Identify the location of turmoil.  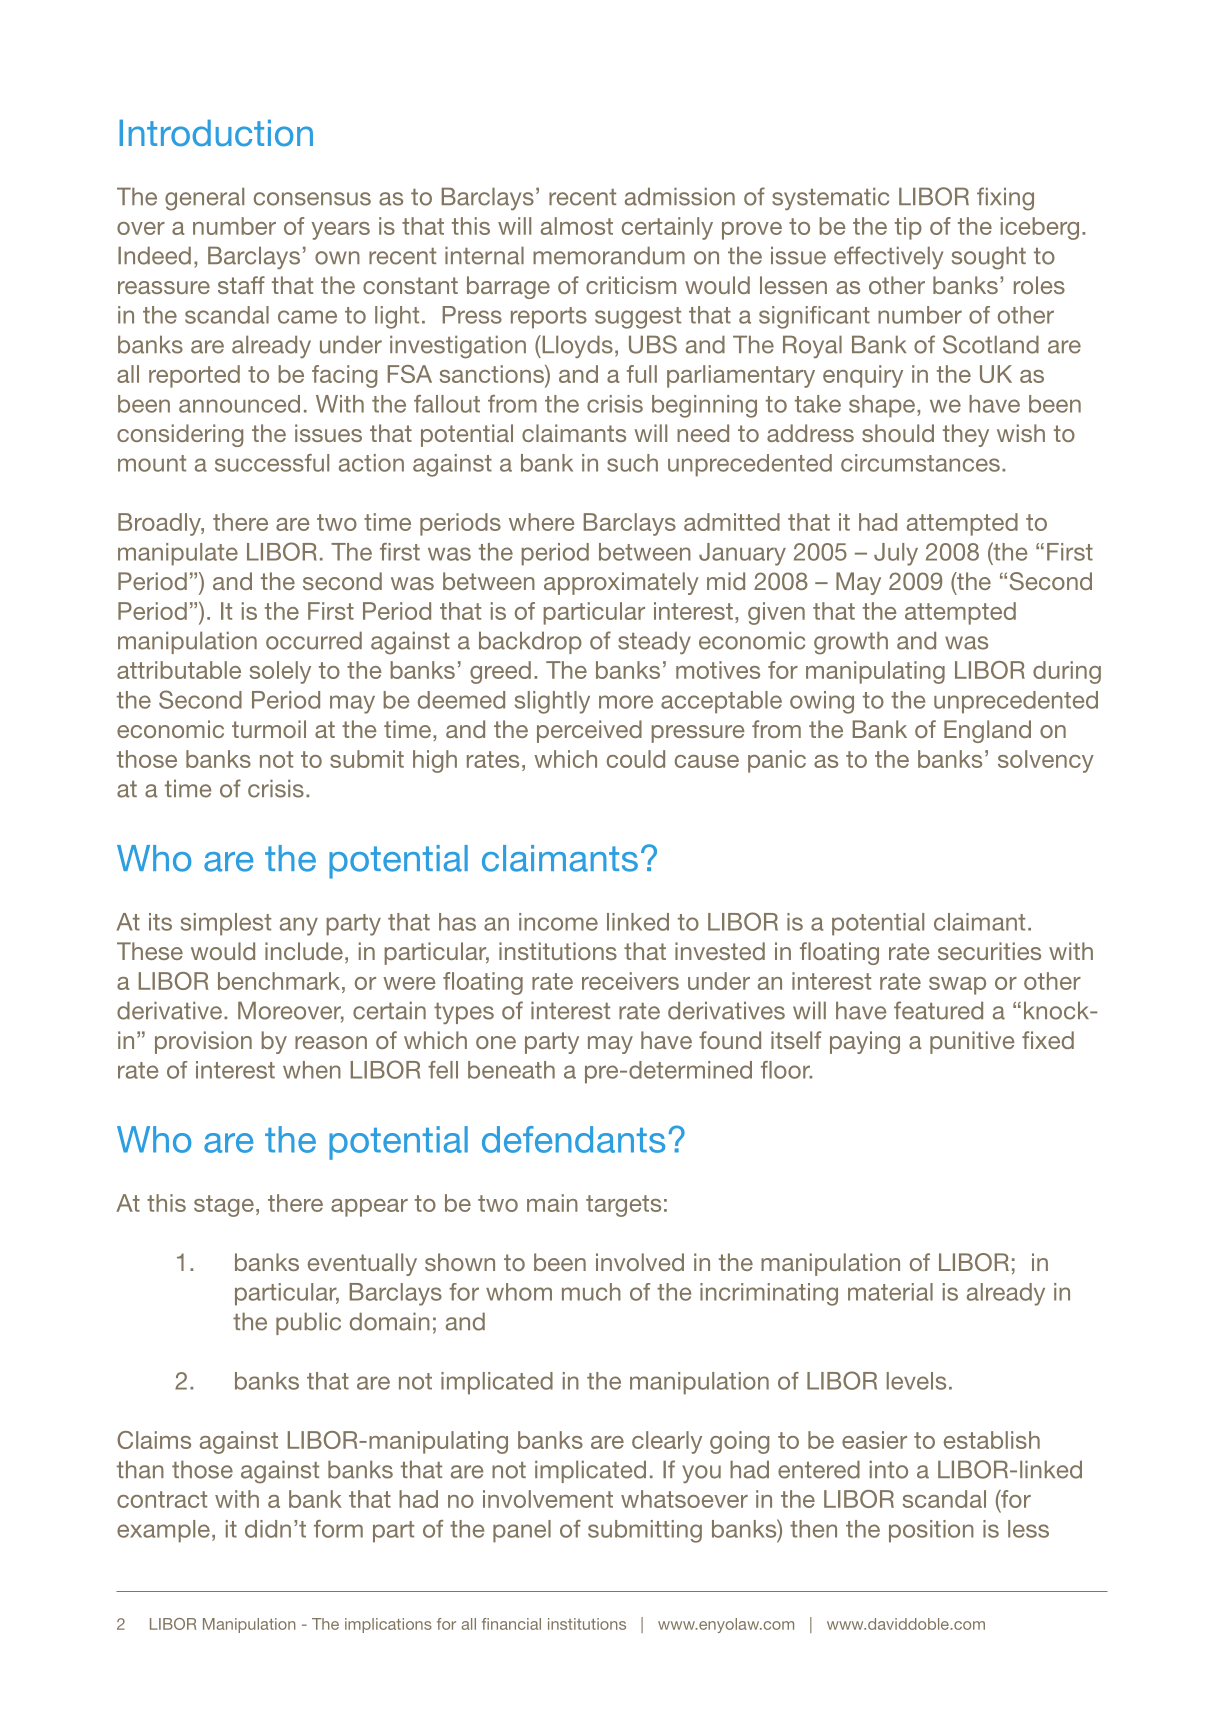
(269, 729).
